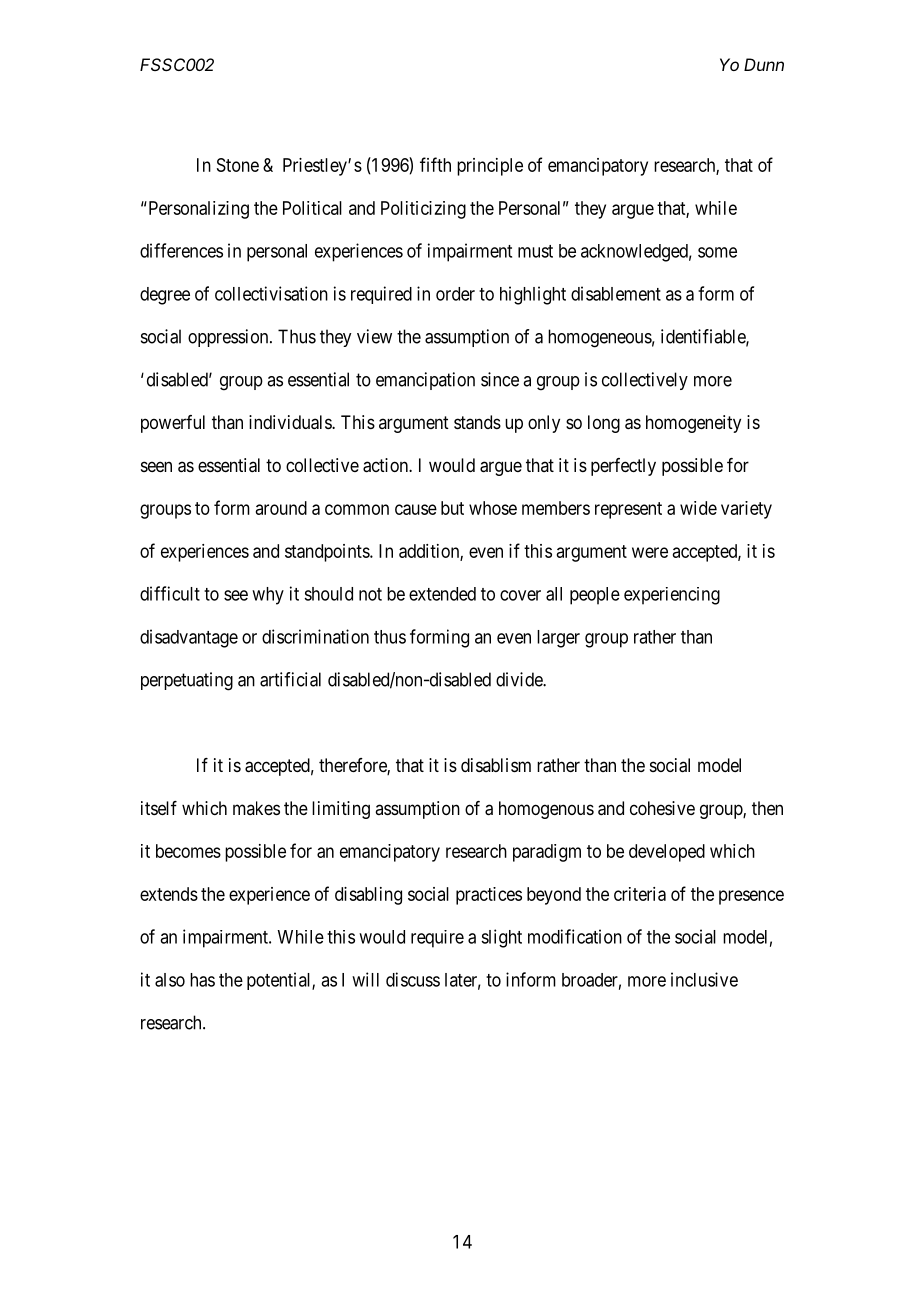  I want to click on oppression, so click(229, 338).
